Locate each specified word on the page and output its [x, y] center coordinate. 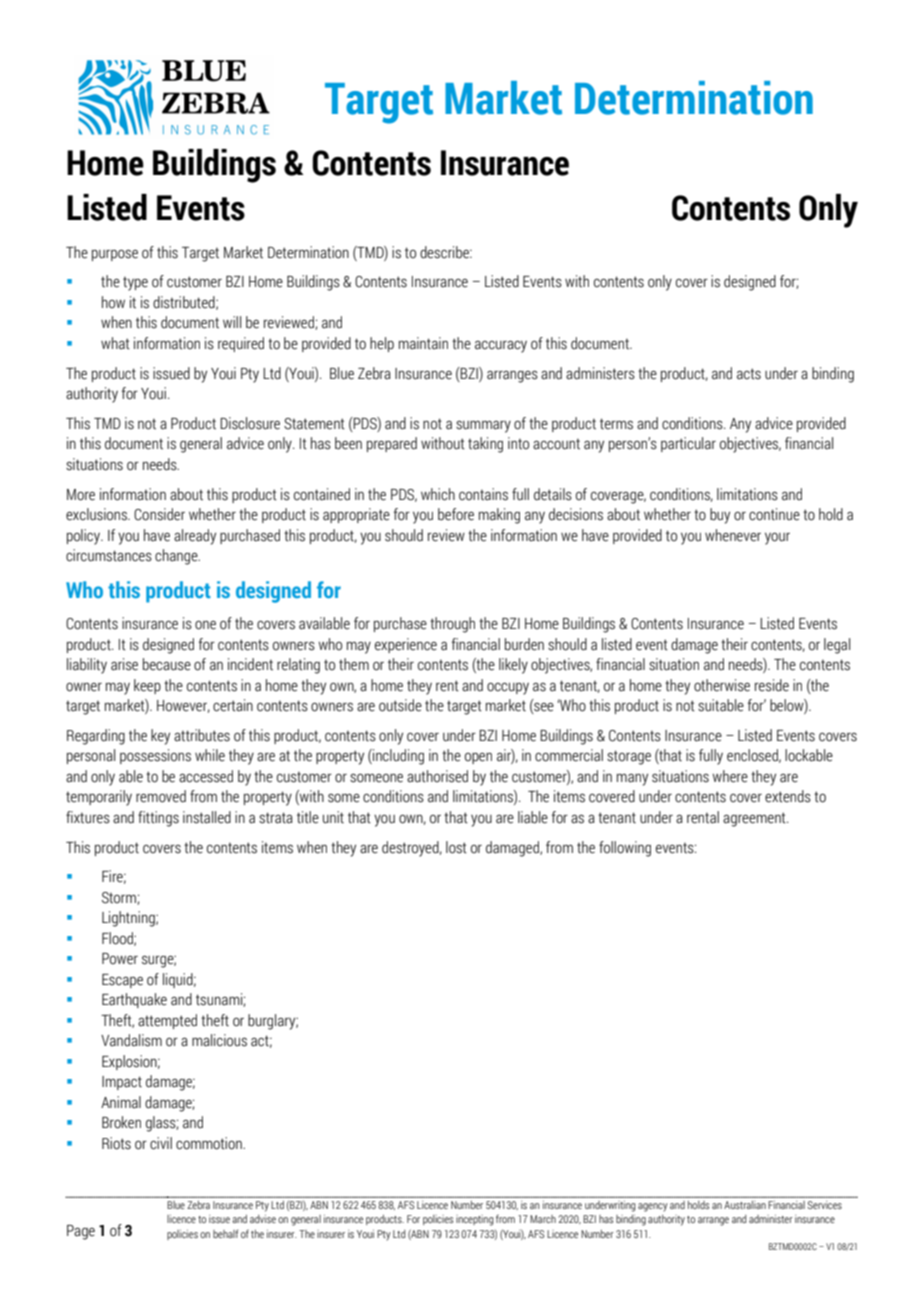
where [730, 776]
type [135, 283]
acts [749, 374]
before [456, 514]
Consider [159, 514]
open [478, 758]
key [160, 737]
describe [445, 252]
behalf [225, 1233]
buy [720, 516]
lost [456, 847]
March [543, 1219]
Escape [122, 981]
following [625, 849]
